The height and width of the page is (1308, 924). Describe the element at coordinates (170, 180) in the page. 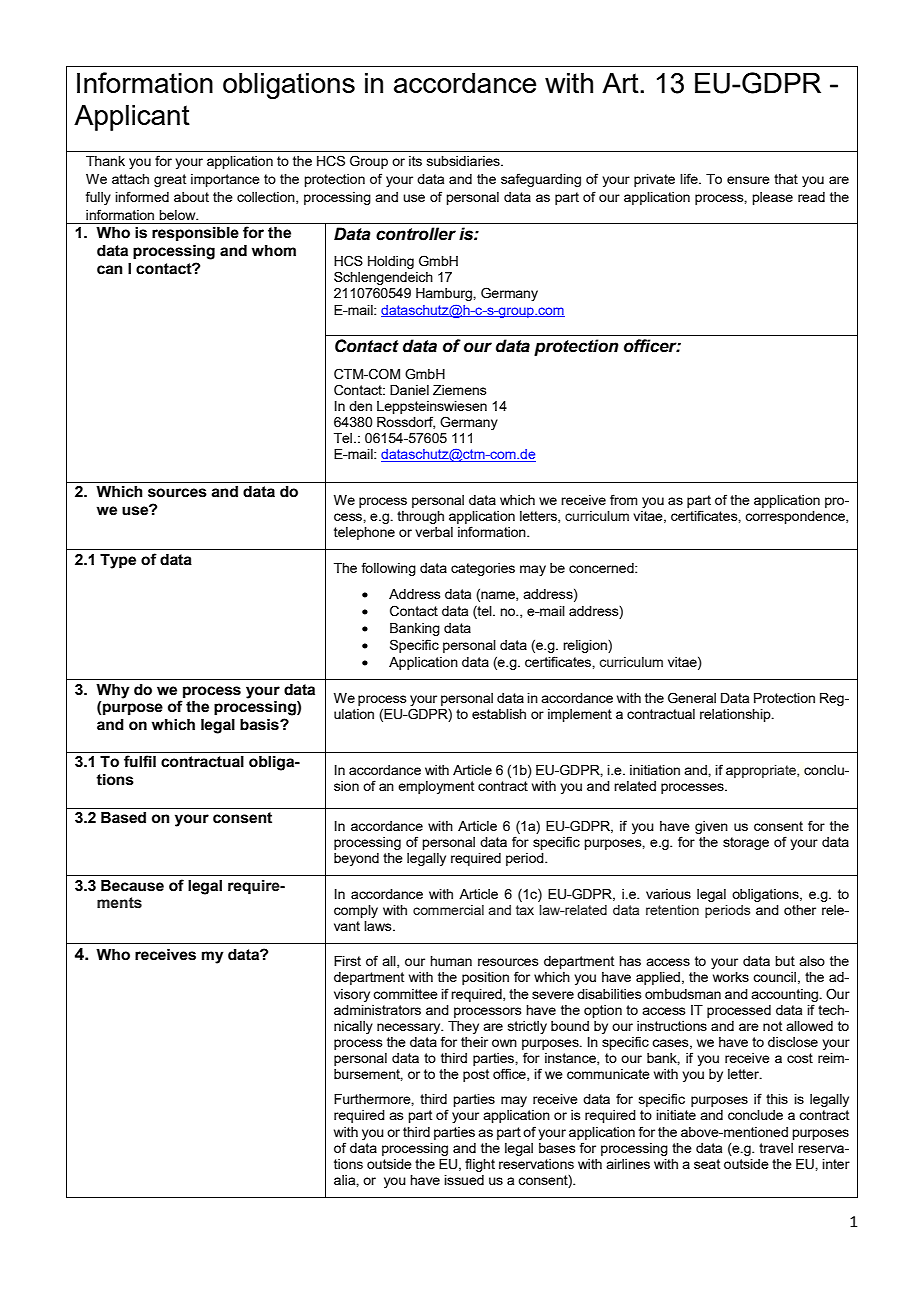

I see `great` at that location.
